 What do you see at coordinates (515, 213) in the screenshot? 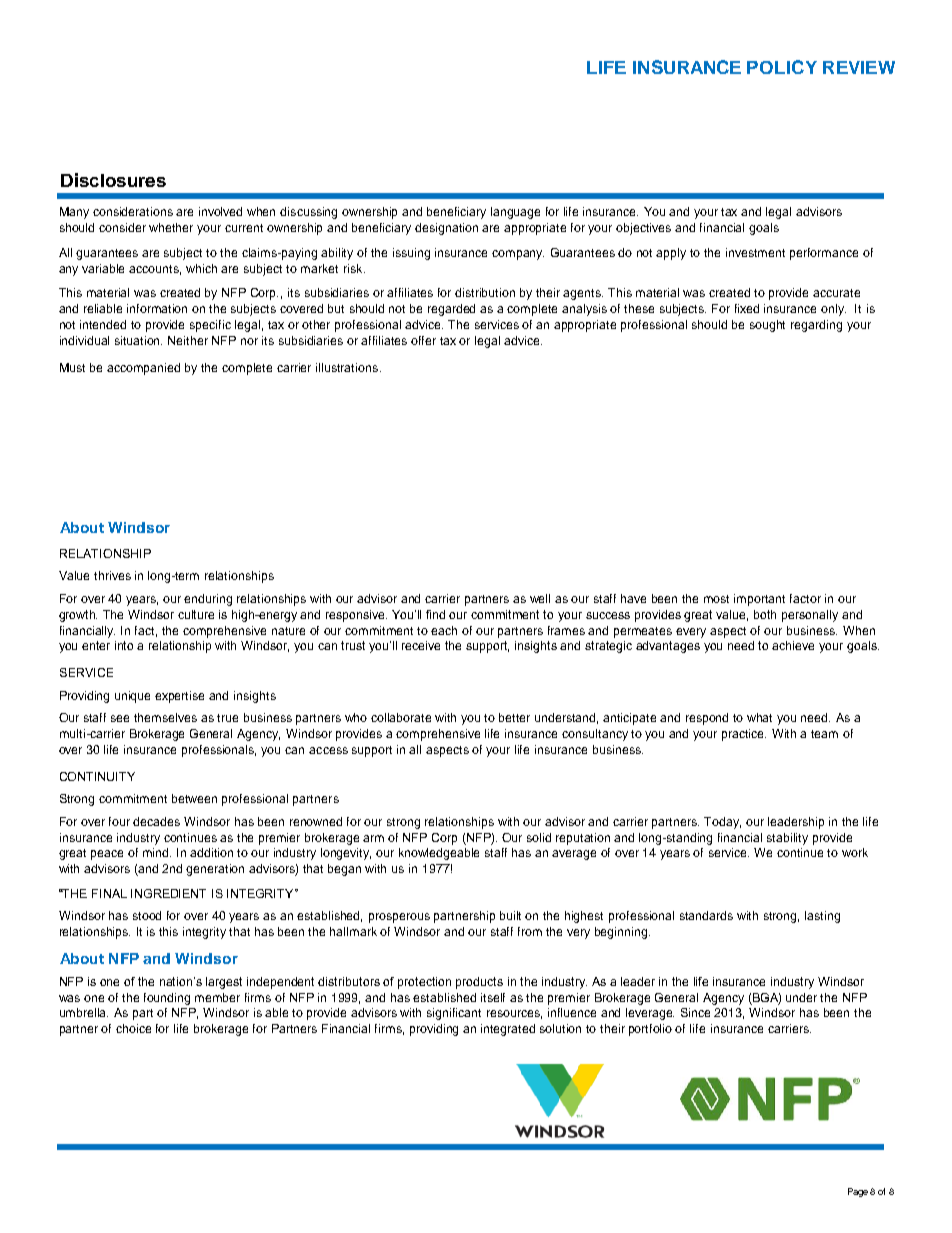
I see `language` at bounding box center [515, 213].
